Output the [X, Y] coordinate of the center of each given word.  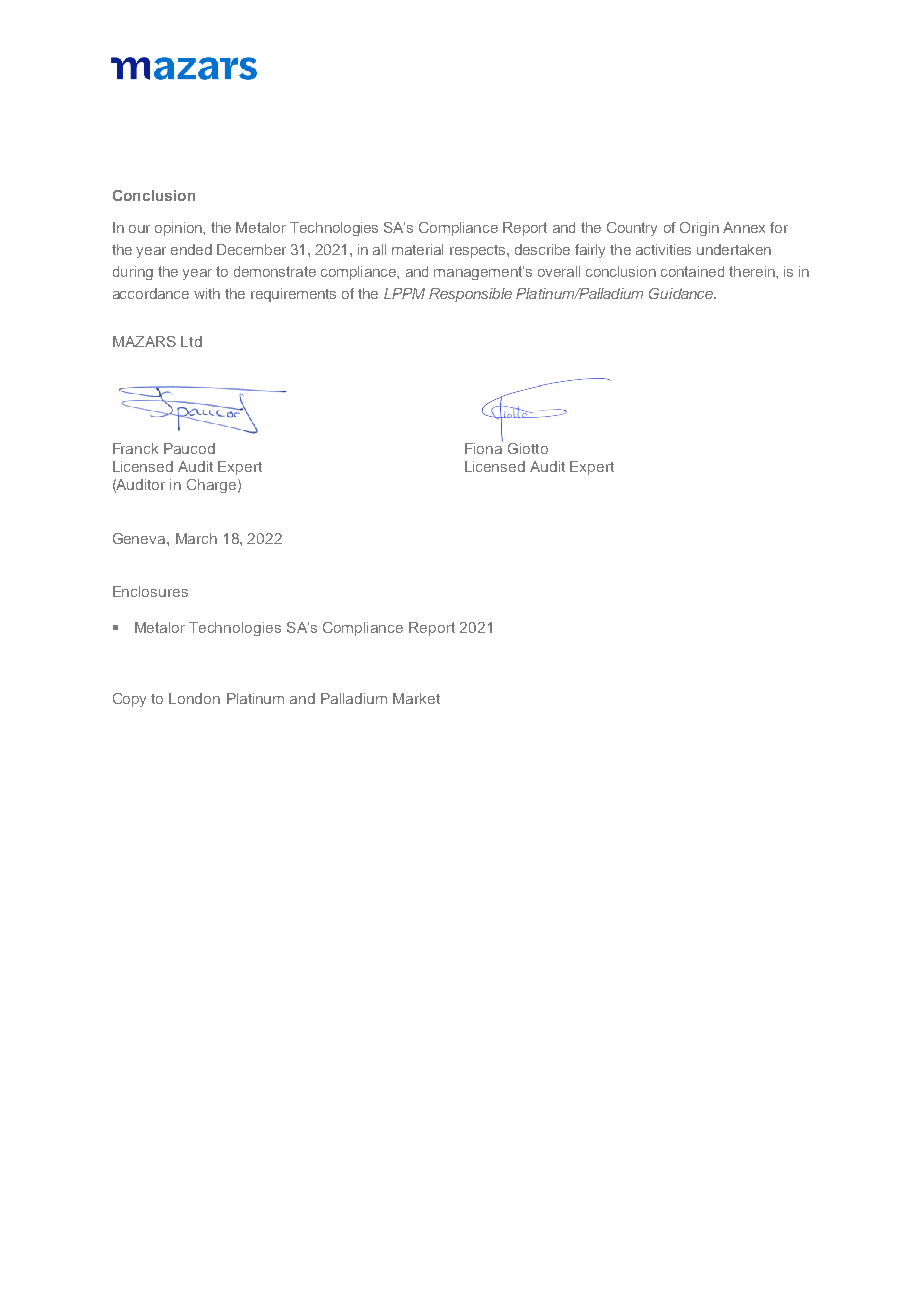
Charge [213, 486]
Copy [129, 700]
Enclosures [150, 591]
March [196, 538]
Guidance [682, 293]
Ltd [191, 341]
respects [479, 251]
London [194, 698]
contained [692, 271]
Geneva [140, 538]
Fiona [484, 447]
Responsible [470, 295]
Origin [699, 229]
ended [191, 249]
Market [416, 698]
